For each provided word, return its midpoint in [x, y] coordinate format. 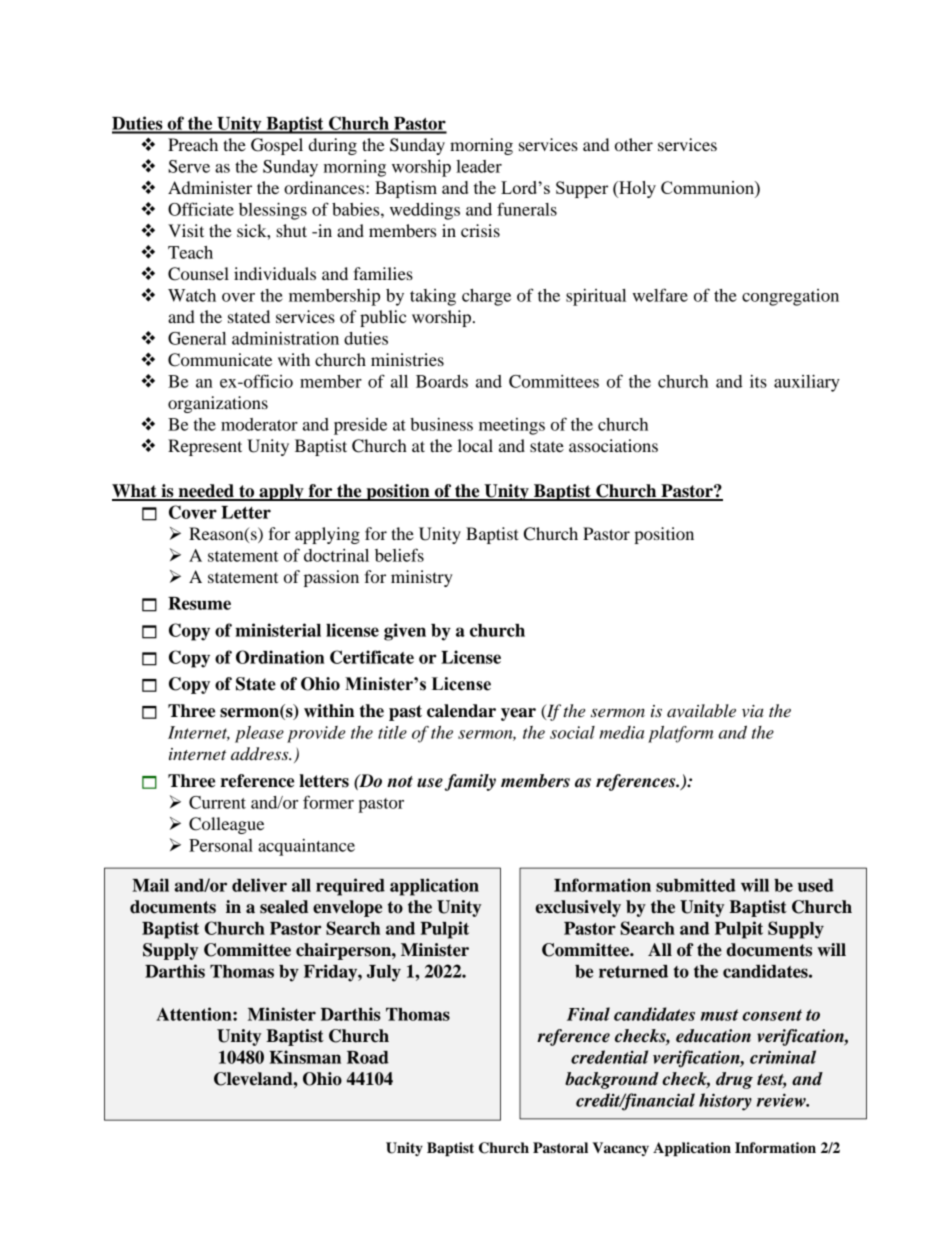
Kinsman [305, 1057]
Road [368, 1057]
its [758, 381]
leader [479, 166]
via [753, 711]
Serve [189, 166]
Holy [636, 189]
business [441, 424]
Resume [199, 603]
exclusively [578, 908]
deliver [259, 885]
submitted [696, 885]
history [725, 1102]
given [405, 632]
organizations [218, 404]
